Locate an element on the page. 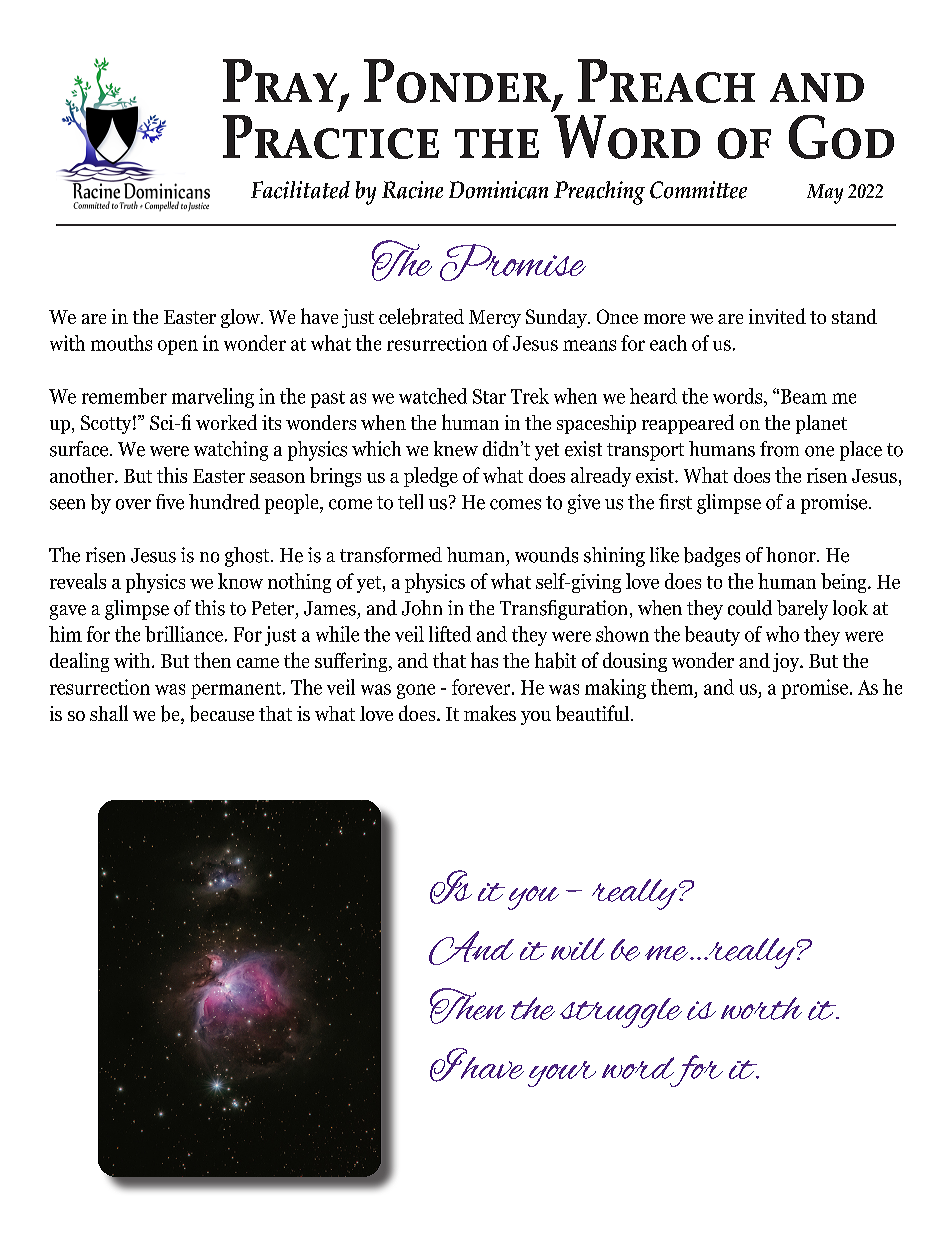 The height and width of the image is (1233, 952). pledge is located at coordinates (431, 477).
